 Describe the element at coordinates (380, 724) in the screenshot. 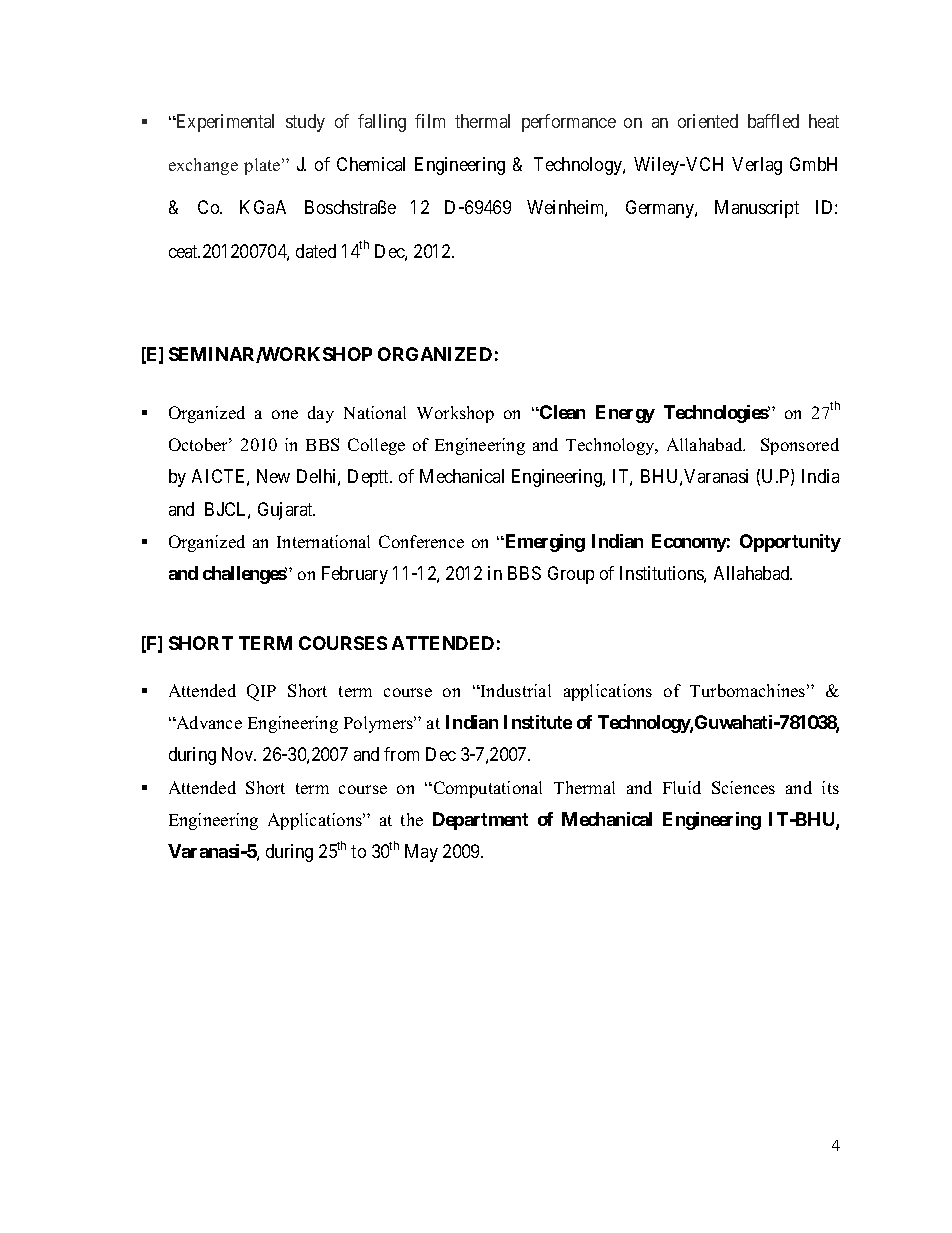

I see `Polymers` at that location.
